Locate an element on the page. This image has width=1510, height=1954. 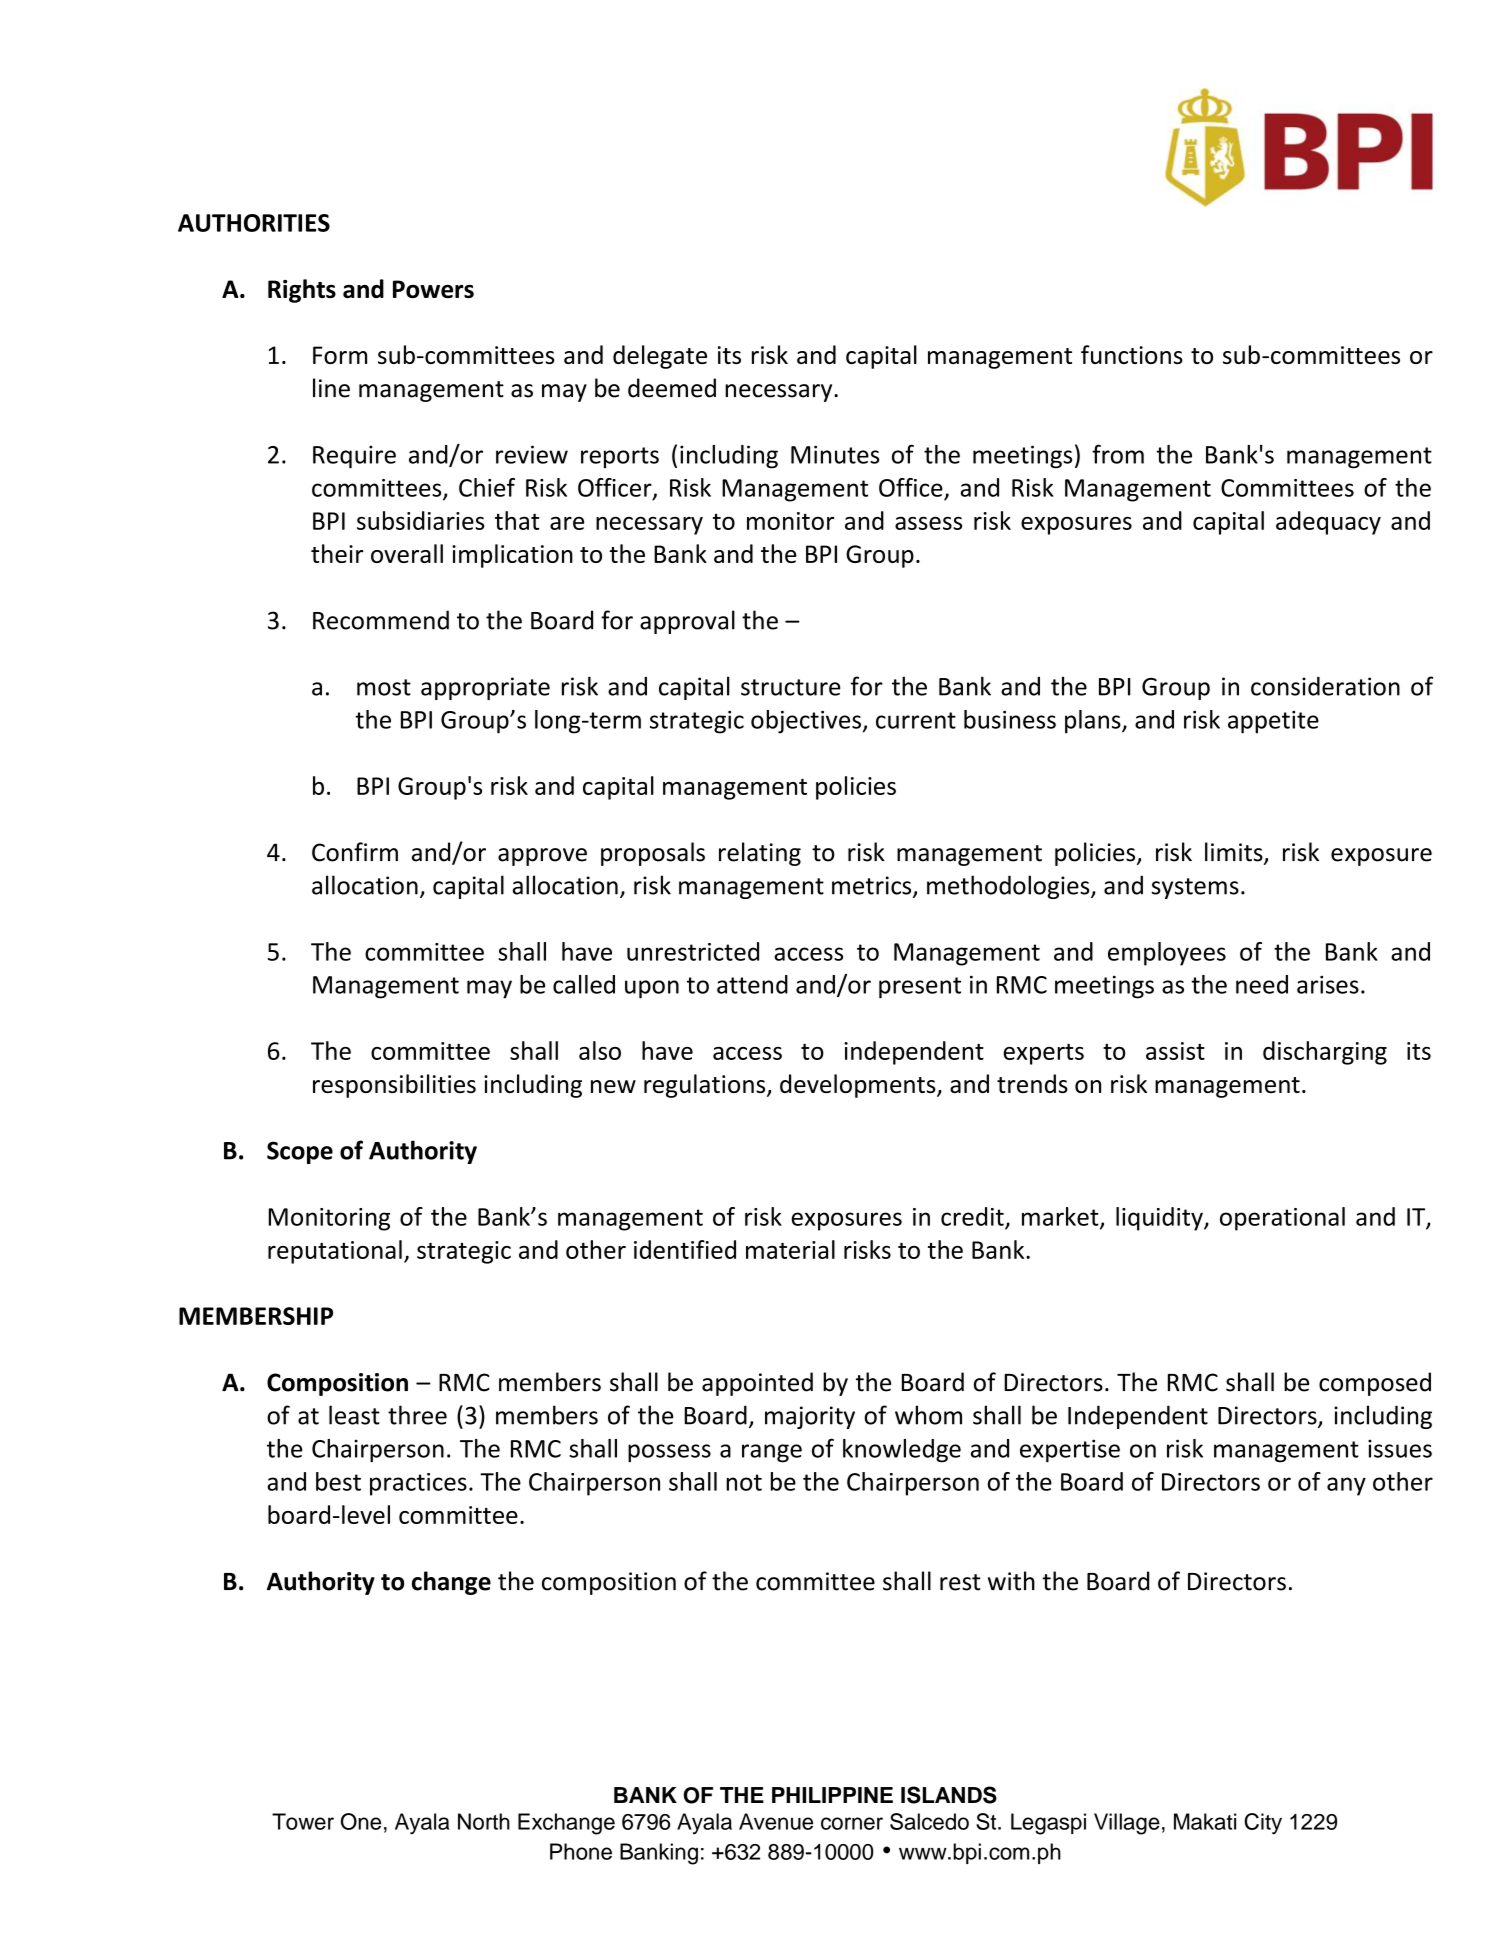
discharging is located at coordinates (1325, 1053).
